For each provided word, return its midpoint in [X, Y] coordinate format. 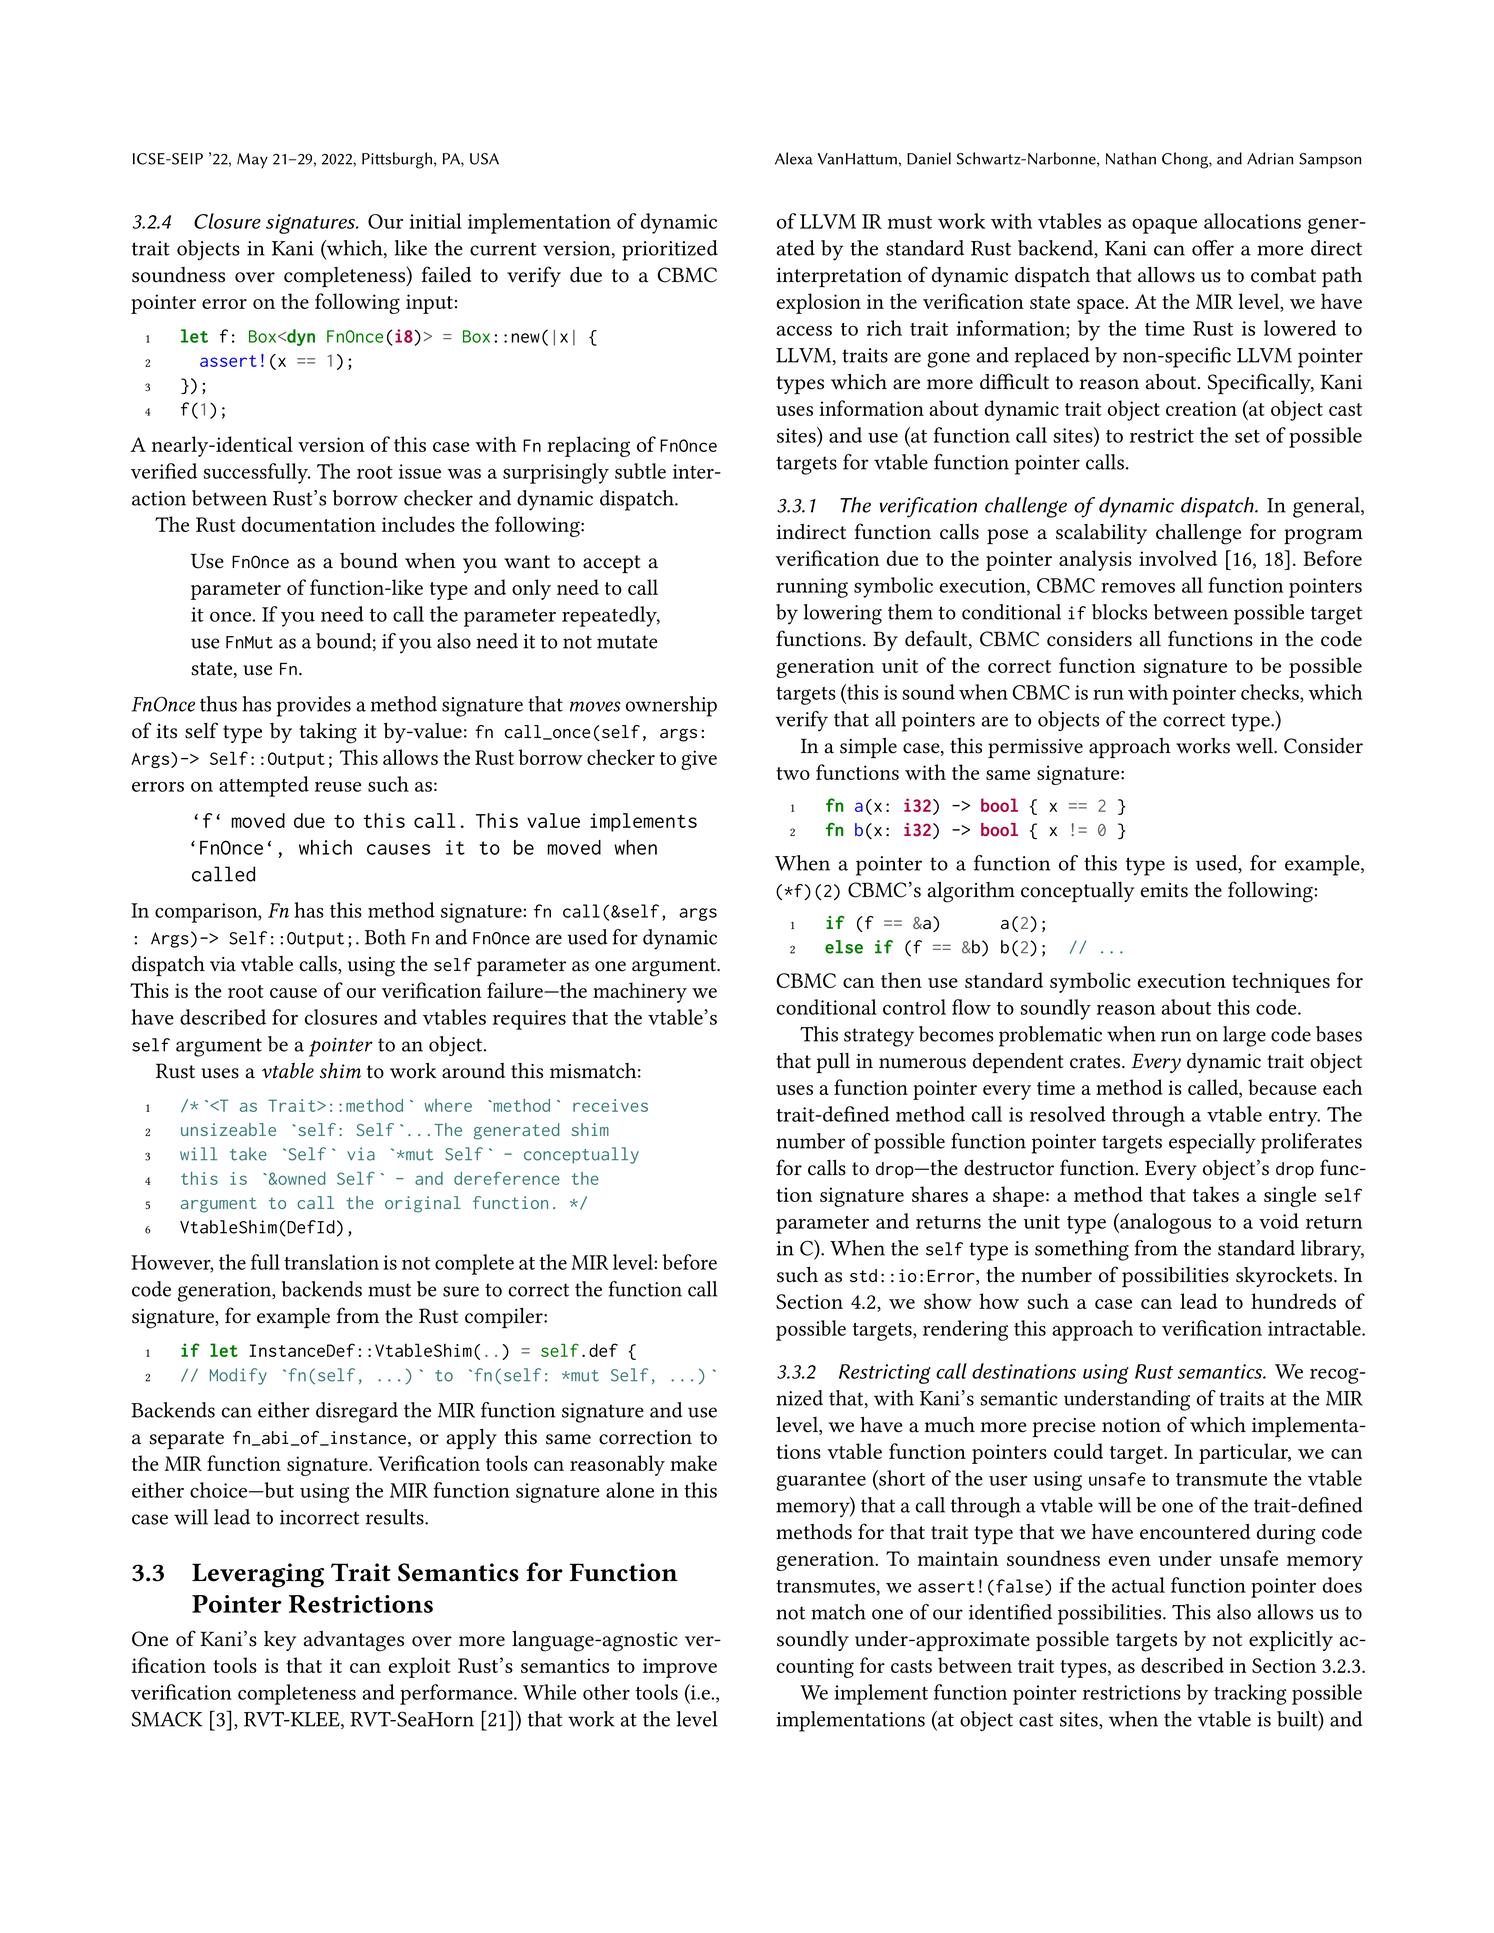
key [280, 1641]
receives [610, 1105]
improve [680, 1668]
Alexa [794, 158]
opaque [1164, 226]
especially [1212, 1143]
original [423, 1204]
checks [1271, 692]
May [252, 161]
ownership [671, 706]
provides [314, 706]
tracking [1250, 1694]
